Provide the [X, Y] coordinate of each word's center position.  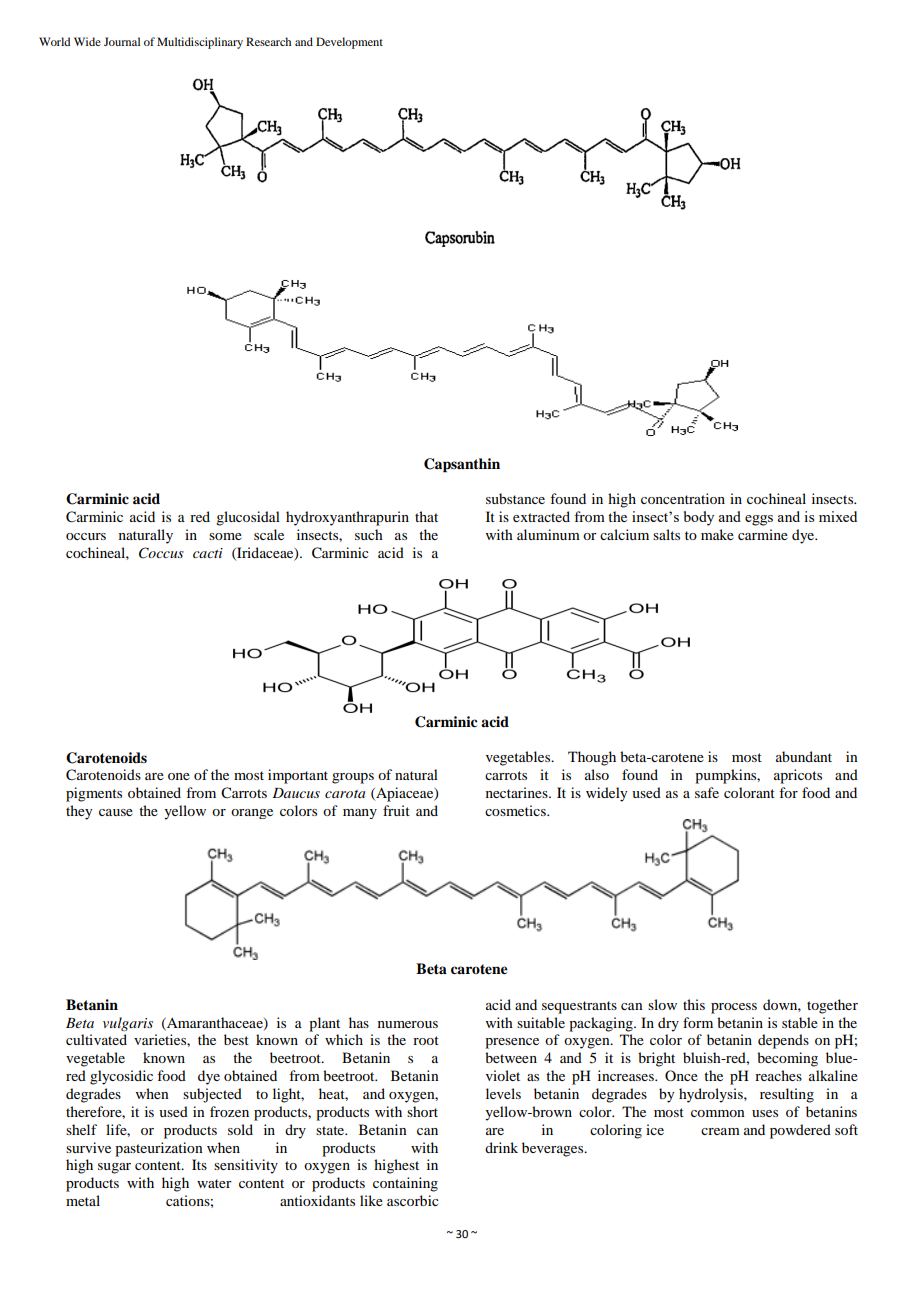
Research [268, 41]
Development [349, 43]
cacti [208, 553]
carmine [763, 534]
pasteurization [159, 1149]
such [369, 534]
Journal [122, 41]
